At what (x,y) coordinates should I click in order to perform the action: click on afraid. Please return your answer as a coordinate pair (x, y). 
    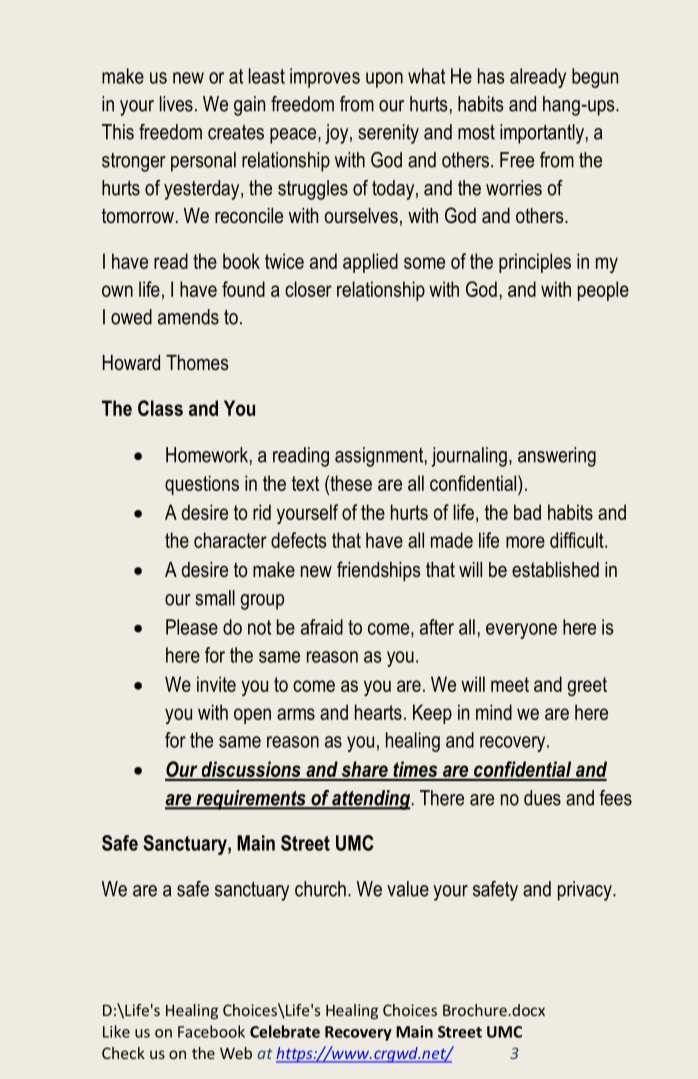
    Looking at the image, I should click on (322, 627).
